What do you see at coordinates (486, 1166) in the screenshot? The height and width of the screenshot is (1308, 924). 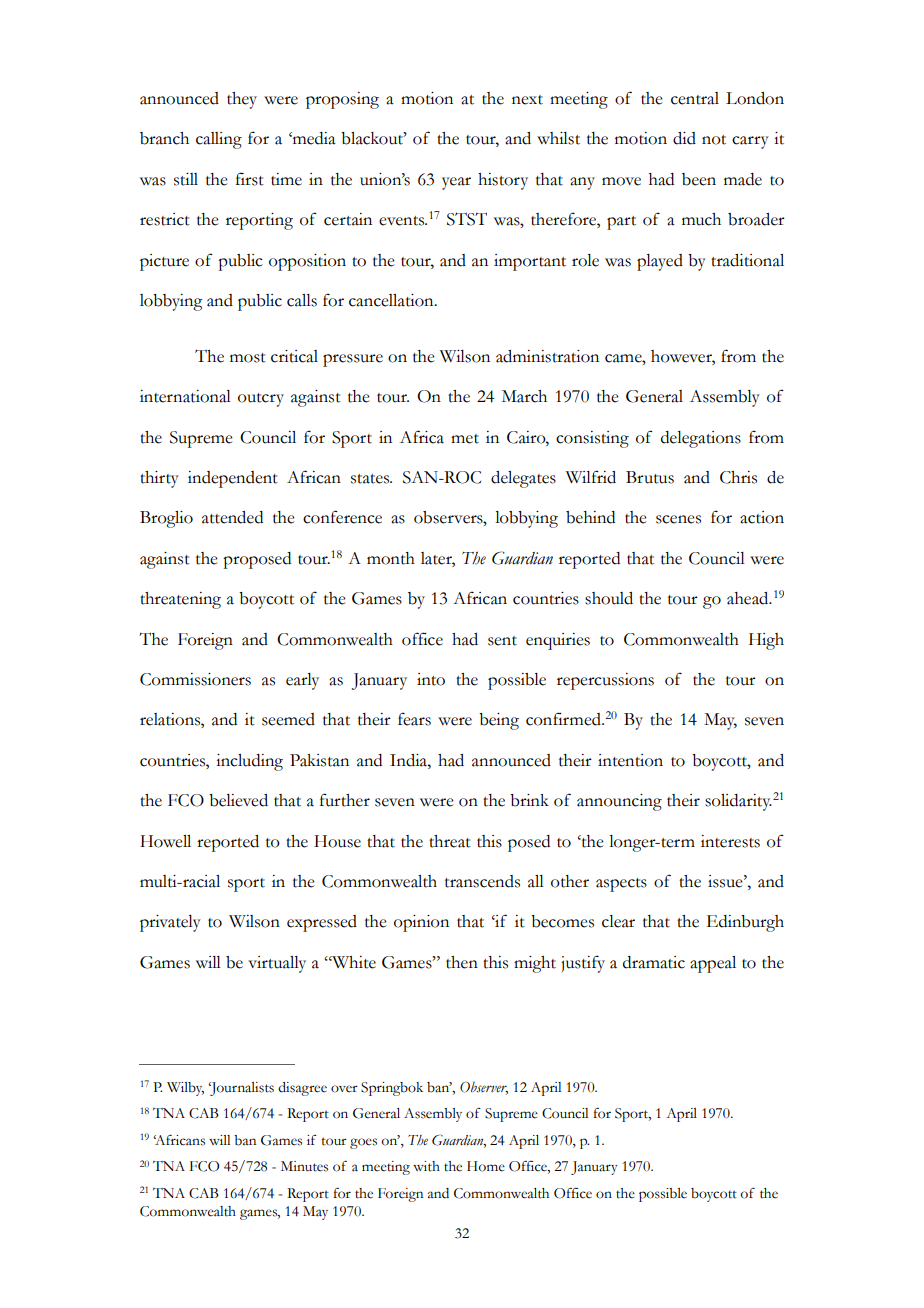 I see `Home` at bounding box center [486, 1166].
